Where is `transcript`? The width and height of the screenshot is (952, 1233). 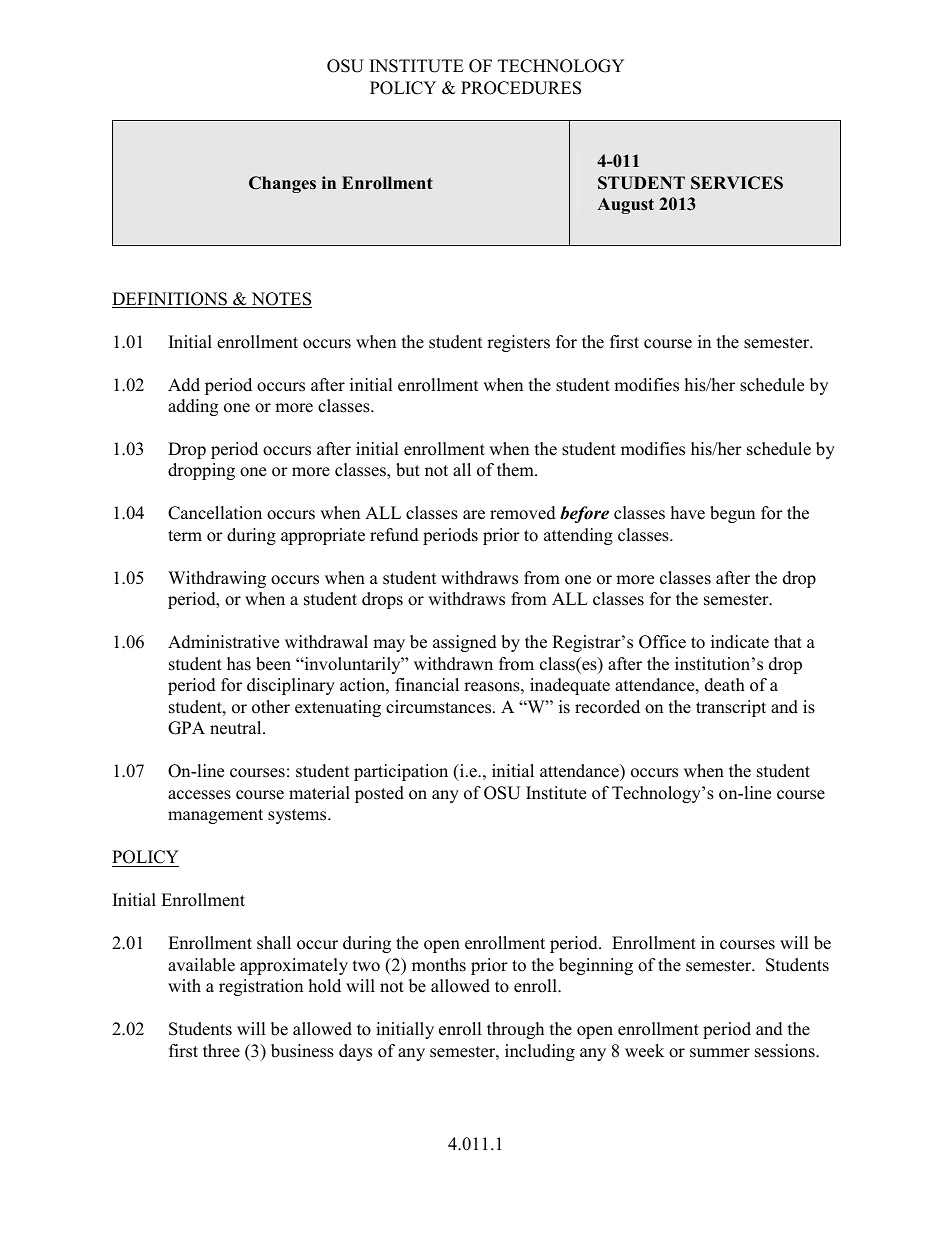 transcript is located at coordinates (731, 708).
